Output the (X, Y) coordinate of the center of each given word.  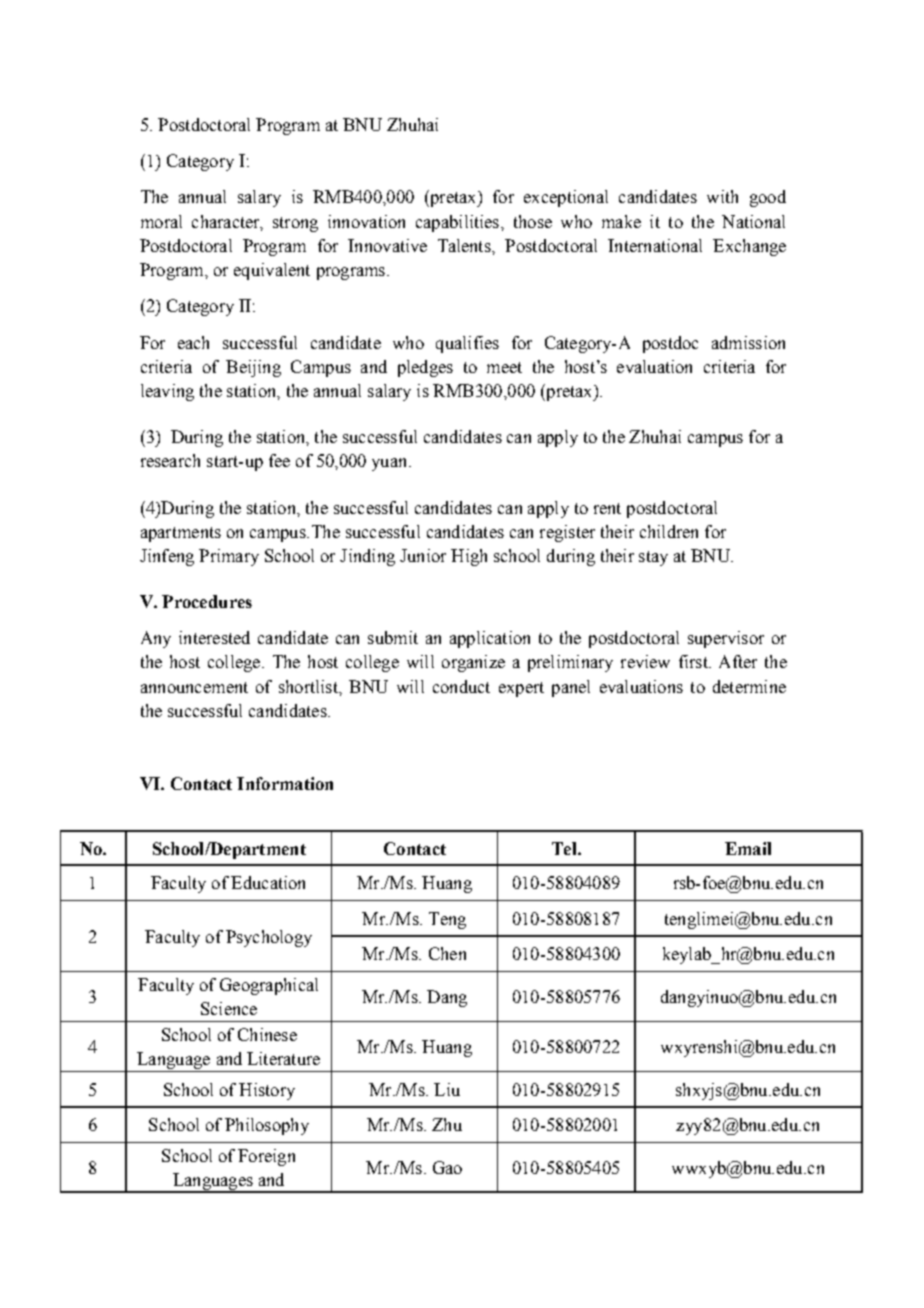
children (669, 531)
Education (268, 882)
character (227, 222)
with (722, 196)
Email (748, 848)
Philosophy (267, 1126)
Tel (565, 848)
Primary (229, 557)
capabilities (459, 223)
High (469, 557)
